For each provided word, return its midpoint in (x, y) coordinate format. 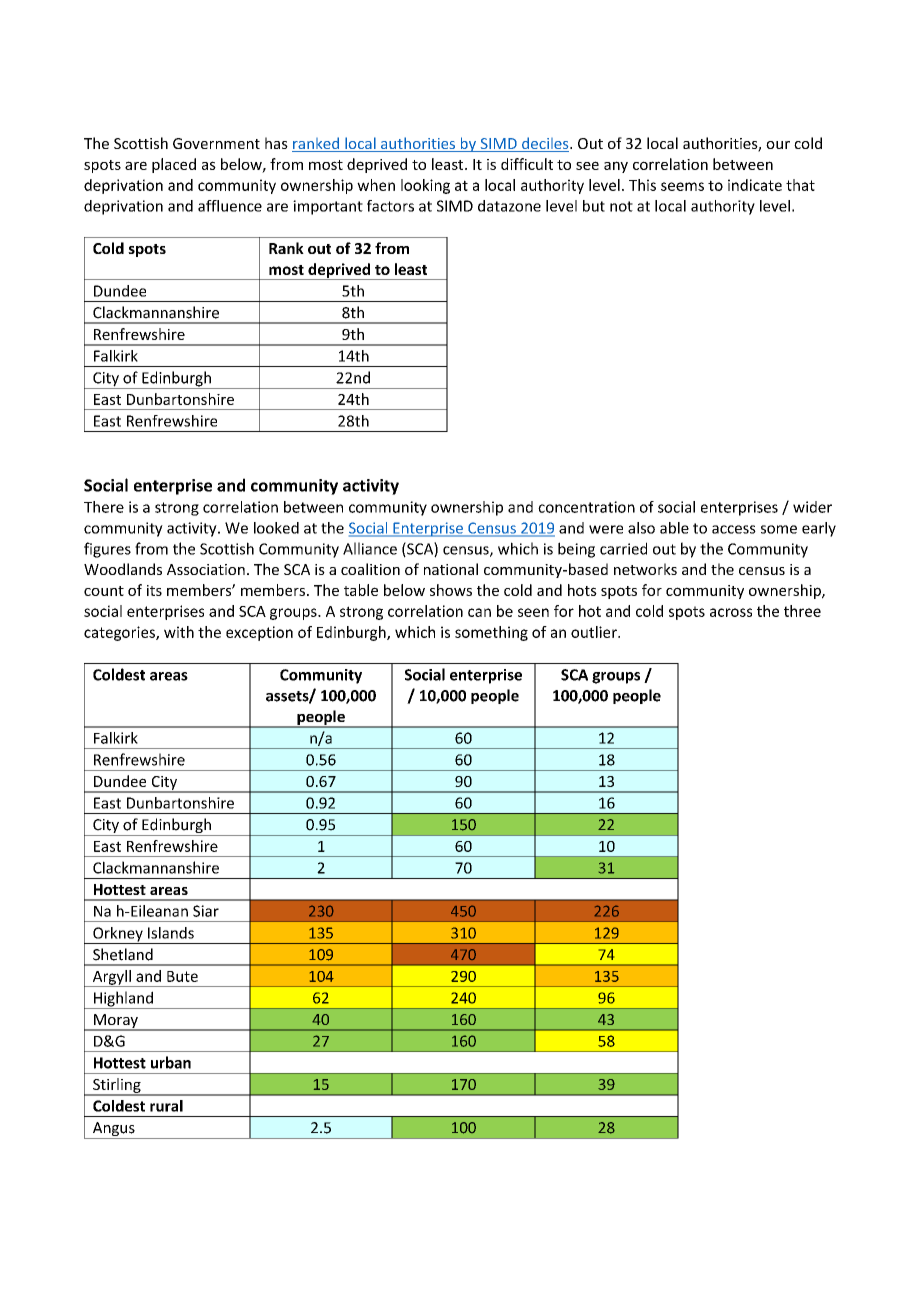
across (731, 612)
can (479, 612)
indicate (755, 185)
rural (166, 1106)
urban (171, 1062)
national (451, 569)
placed (174, 165)
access (734, 529)
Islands (171, 933)
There (104, 507)
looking (425, 186)
